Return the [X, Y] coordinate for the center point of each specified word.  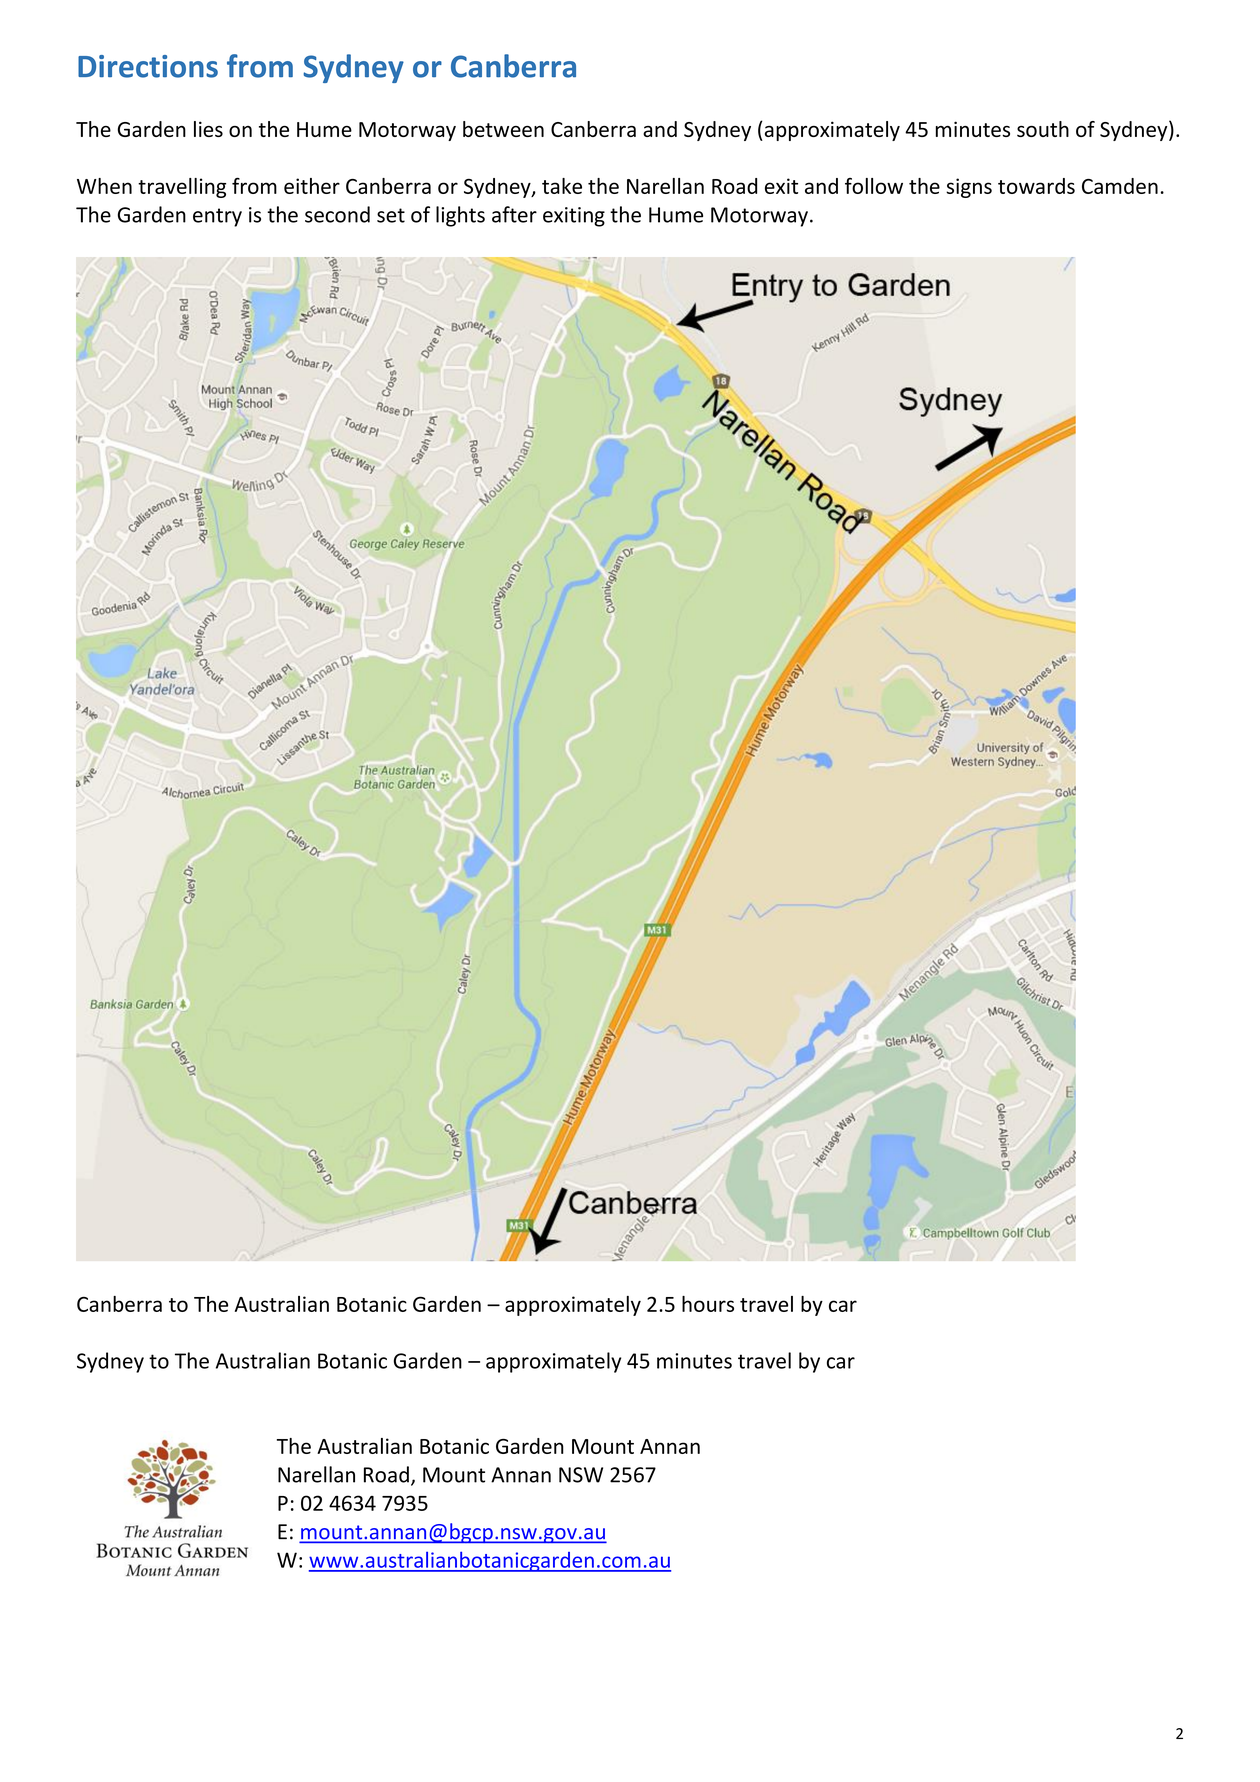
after [514, 214]
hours [708, 1304]
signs [969, 188]
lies [208, 129]
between [503, 129]
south [1043, 129]
